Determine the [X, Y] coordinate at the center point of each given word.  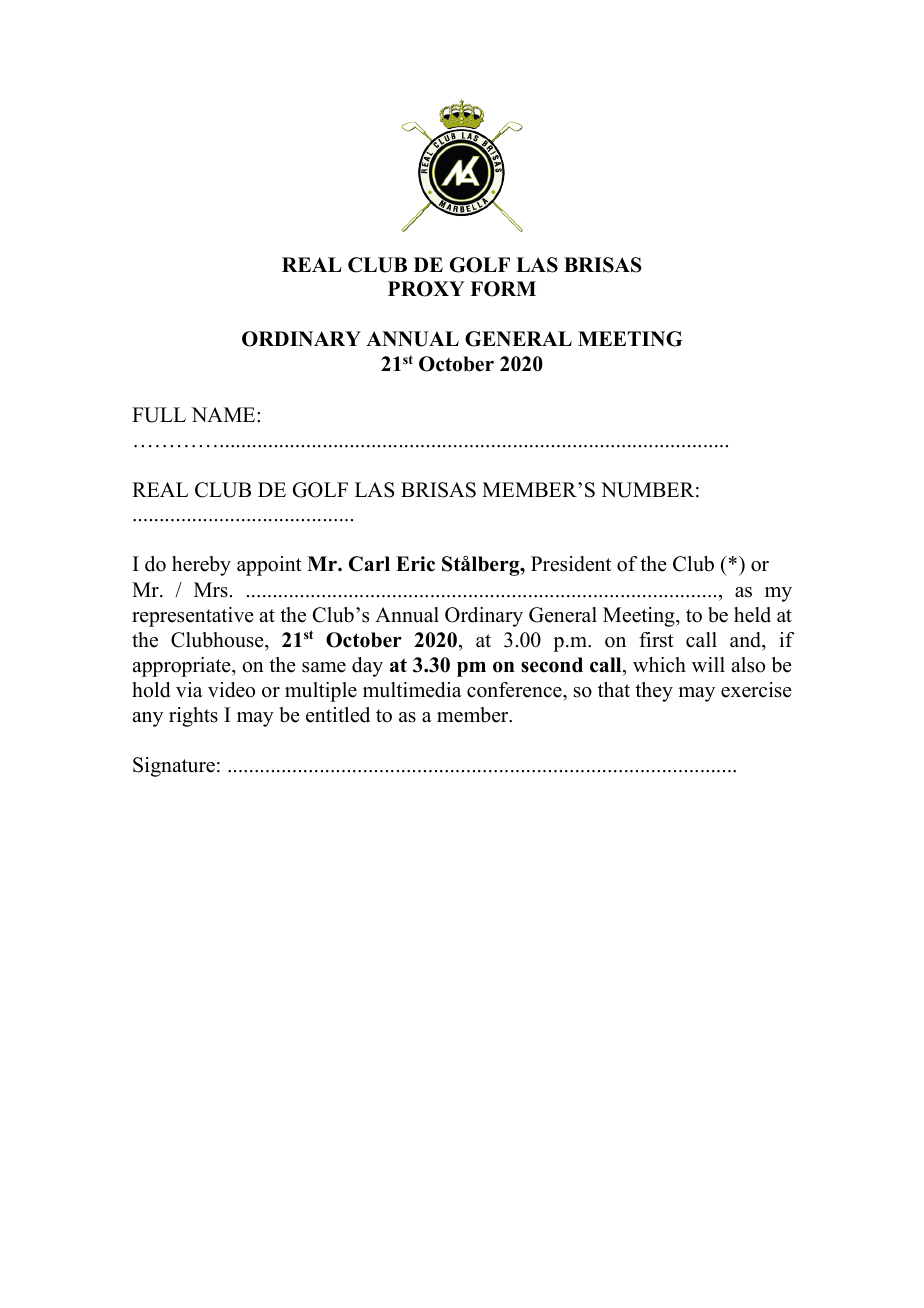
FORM [503, 289]
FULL [159, 415]
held [752, 615]
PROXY [426, 289]
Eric [415, 564]
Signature [174, 767]
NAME [224, 414]
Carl [369, 564]
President [571, 564]
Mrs [211, 590]
